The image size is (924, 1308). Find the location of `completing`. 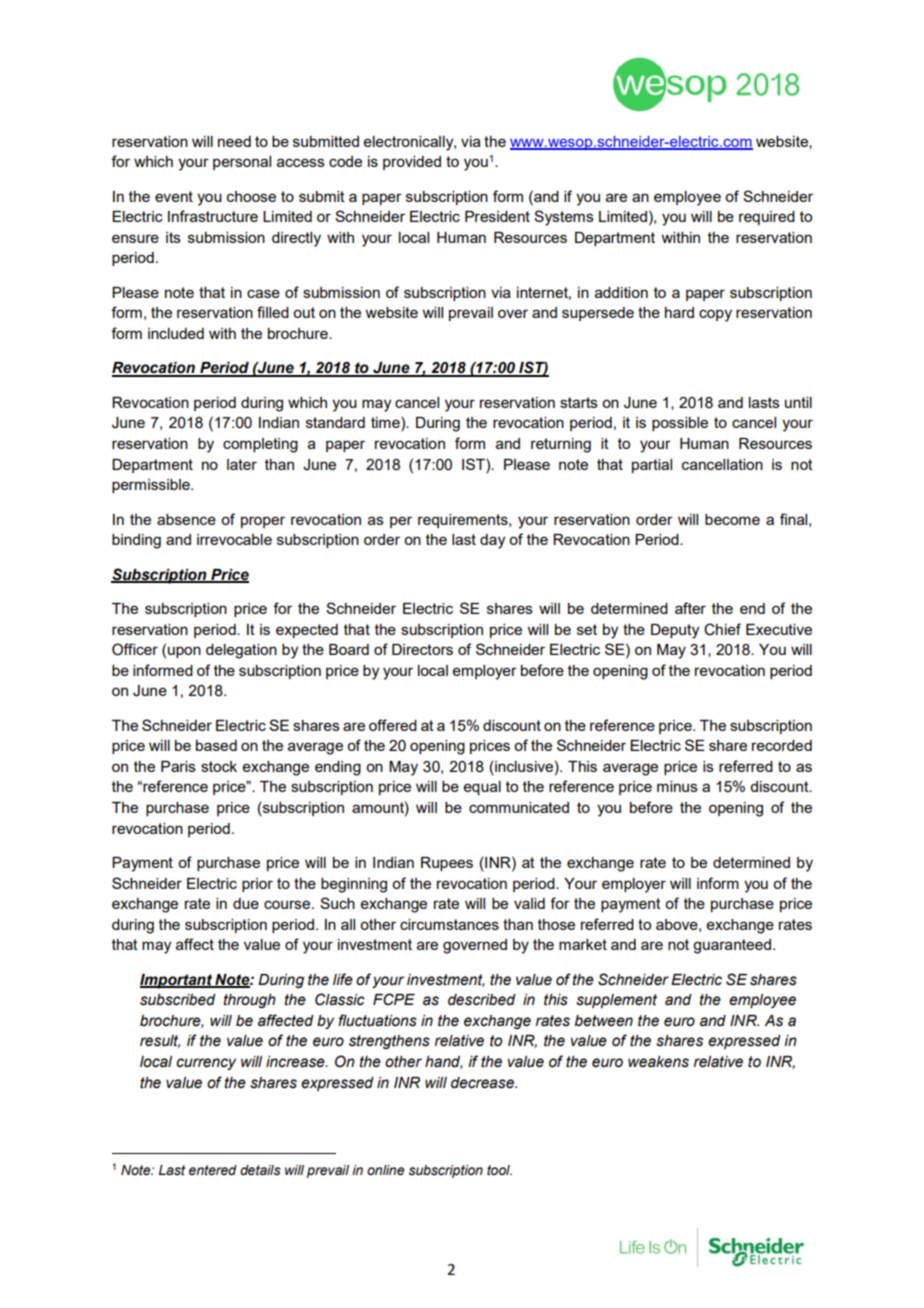

completing is located at coordinates (260, 445).
